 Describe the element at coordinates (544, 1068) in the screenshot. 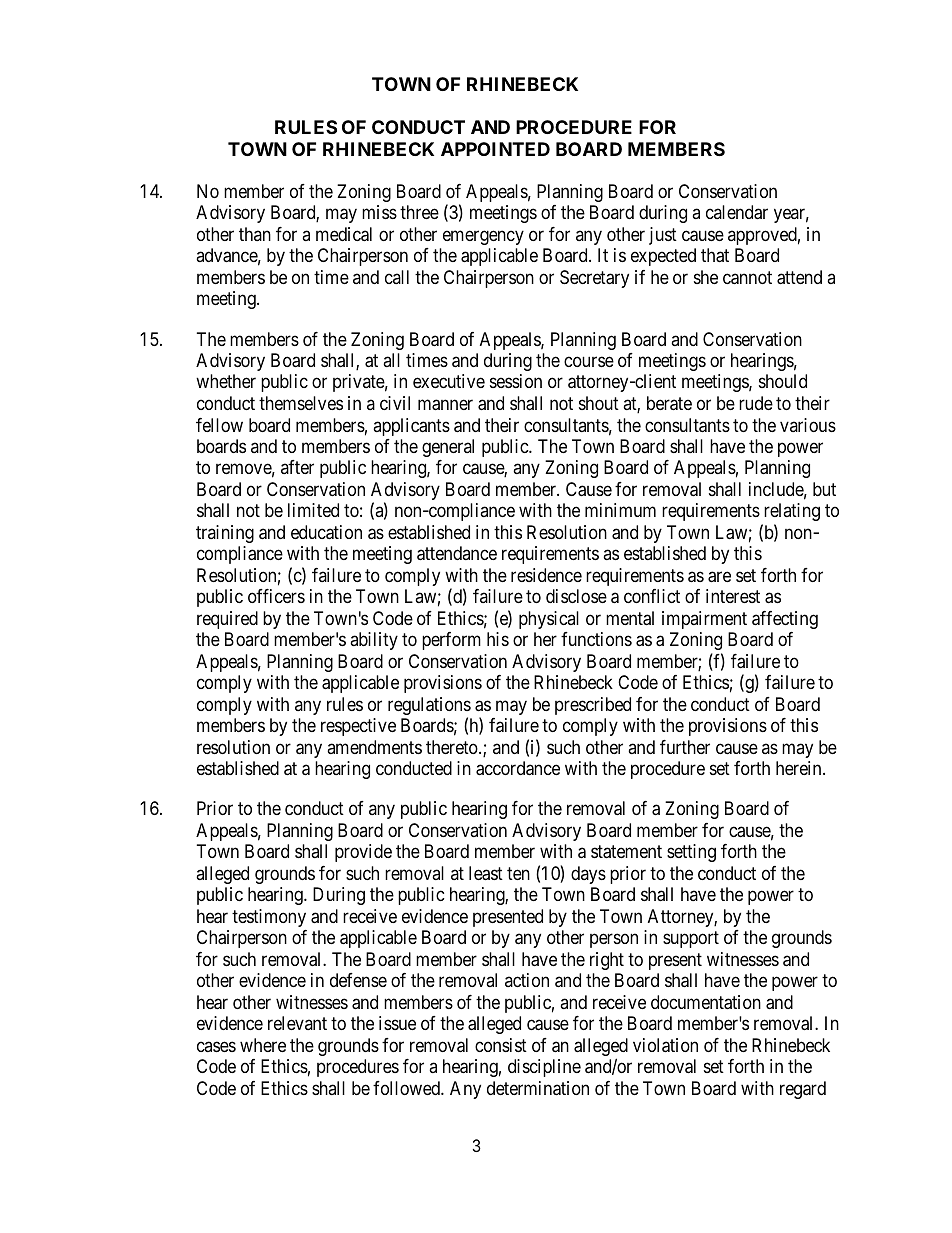

I see `discipline` at that location.
